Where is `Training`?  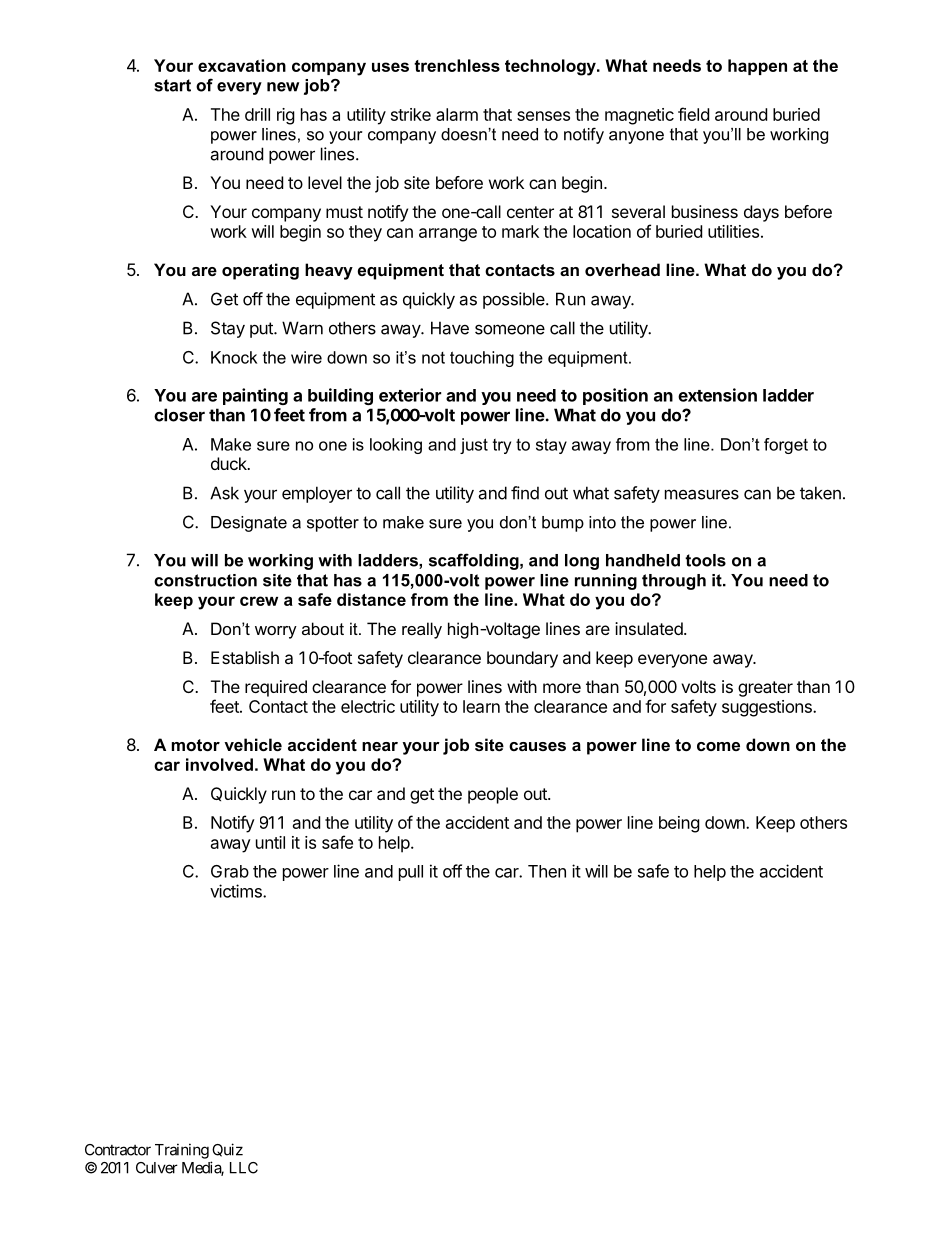
Training is located at coordinates (182, 1151).
